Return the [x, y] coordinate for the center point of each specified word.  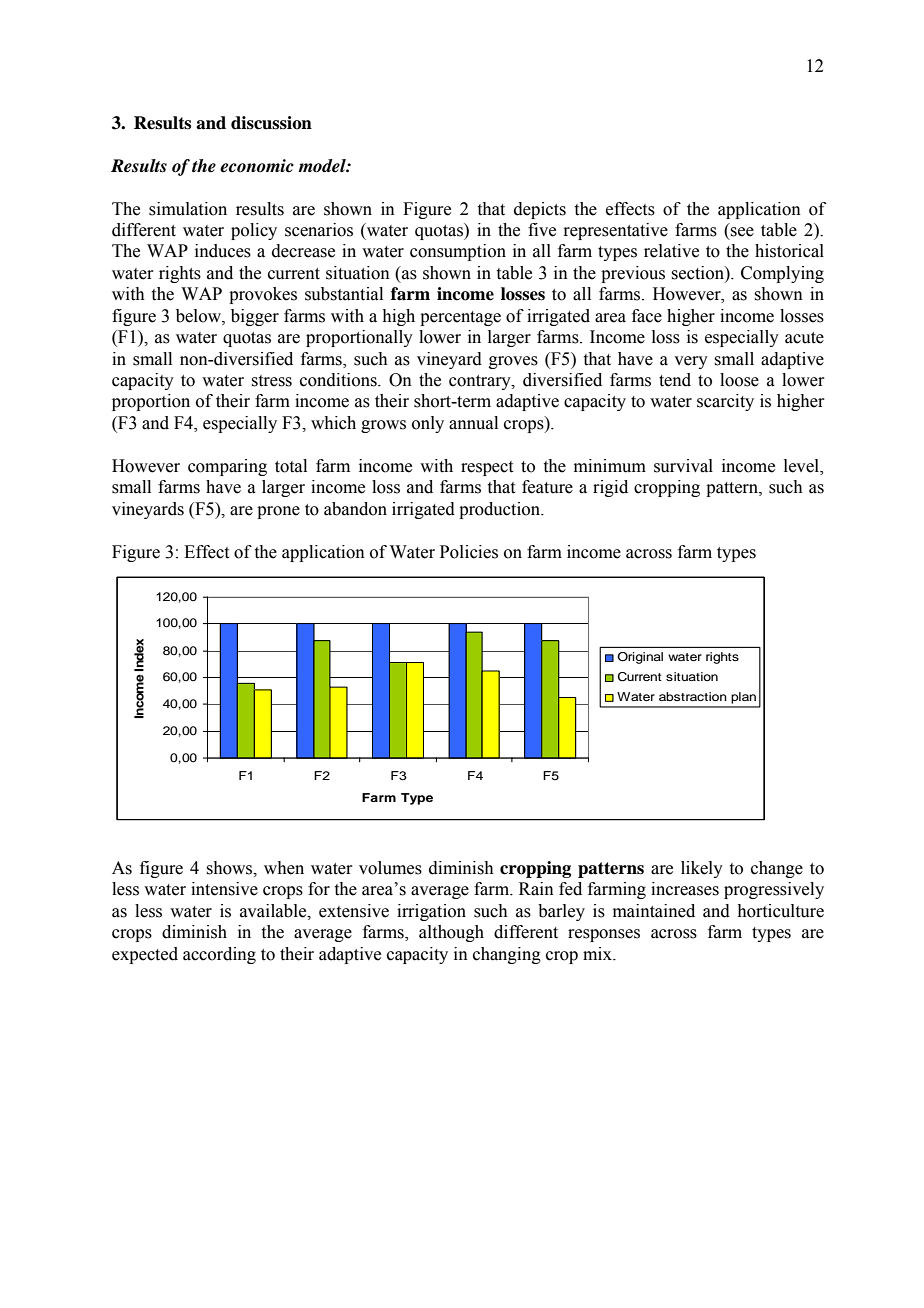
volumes [390, 868]
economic [257, 166]
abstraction [693, 696]
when [284, 868]
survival [683, 466]
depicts [540, 210]
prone [278, 512]
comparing [227, 467]
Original [640, 658]
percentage [460, 318]
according [219, 955]
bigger [255, 317]
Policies [469, 552]
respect [487, 468]
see [742, 232]
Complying [782, 274]
